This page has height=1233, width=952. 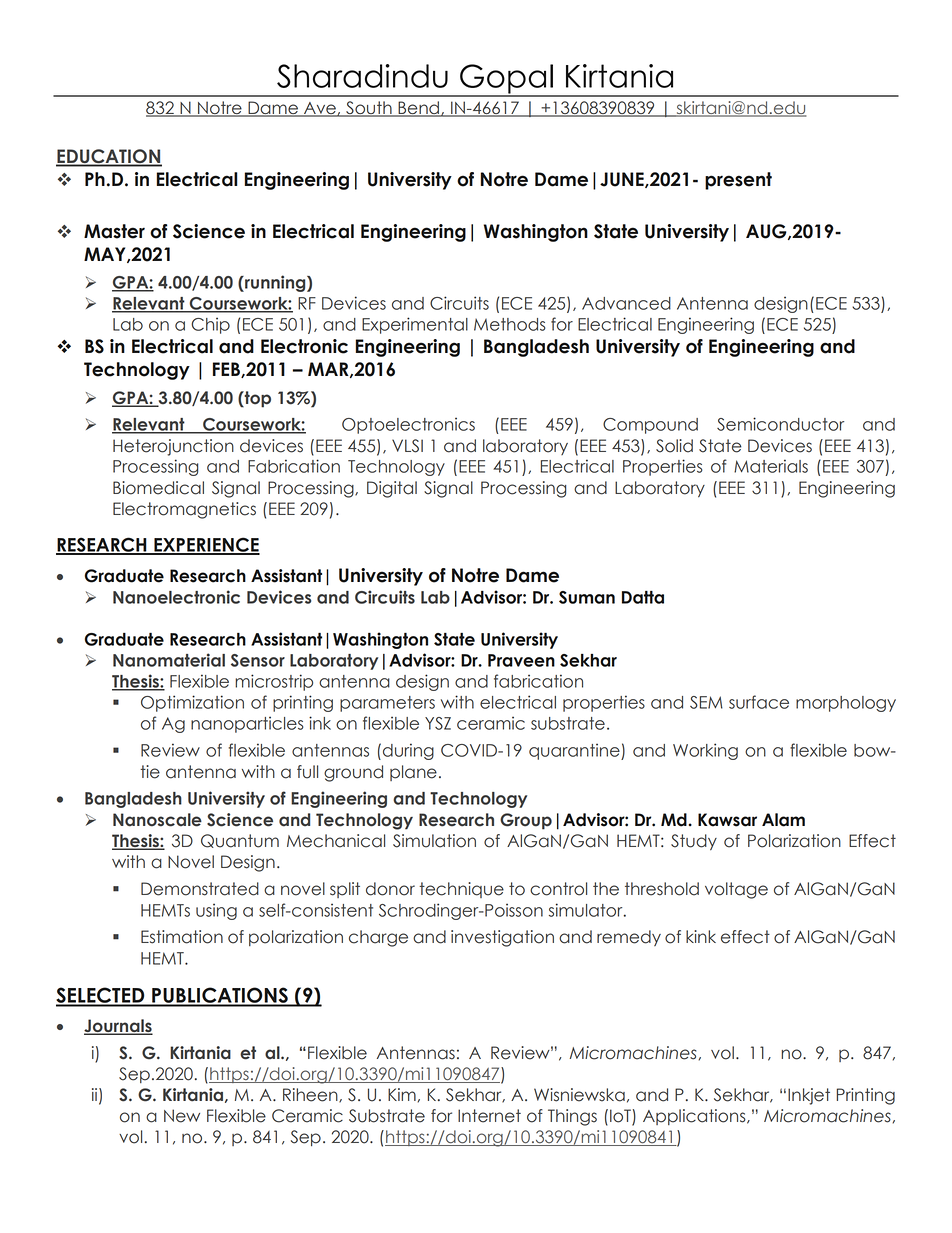 What do you see at coordinates (206, 545) in the page?
I see `EXPERIENCE` at bounding box center [206, 545].
